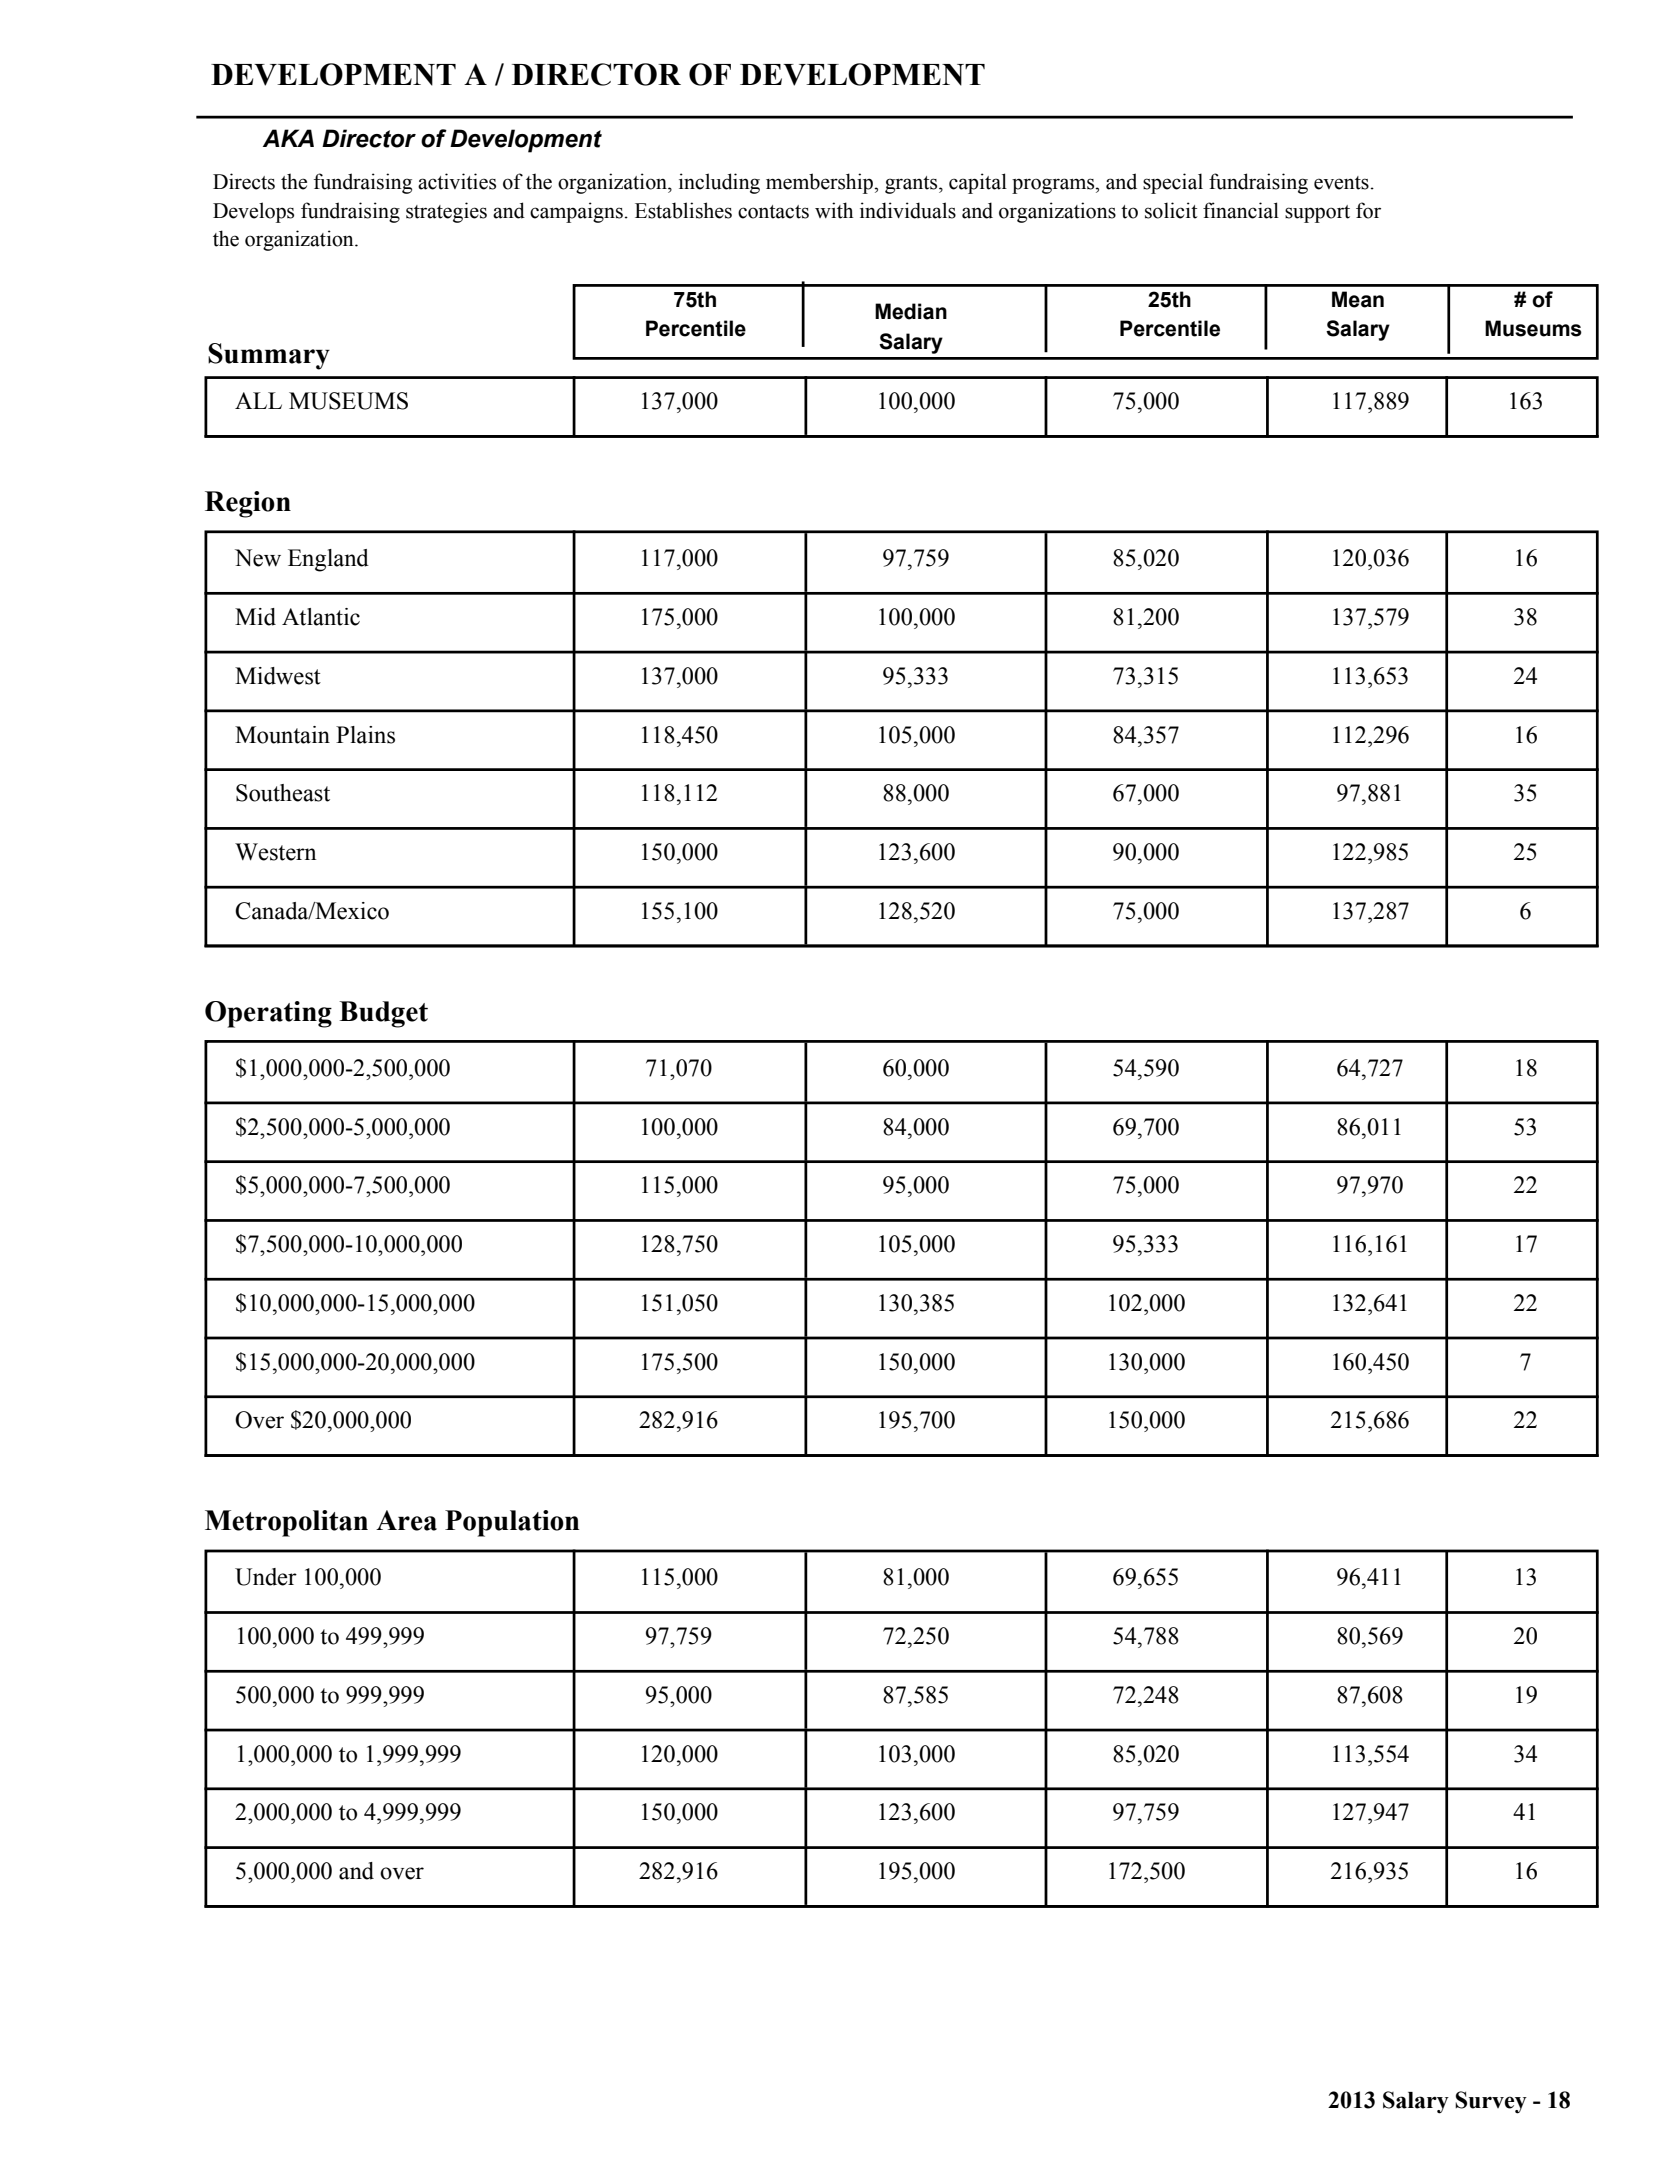  Describe the element at coordinates (266, 1577) in the image. I see `Under` at that location.
